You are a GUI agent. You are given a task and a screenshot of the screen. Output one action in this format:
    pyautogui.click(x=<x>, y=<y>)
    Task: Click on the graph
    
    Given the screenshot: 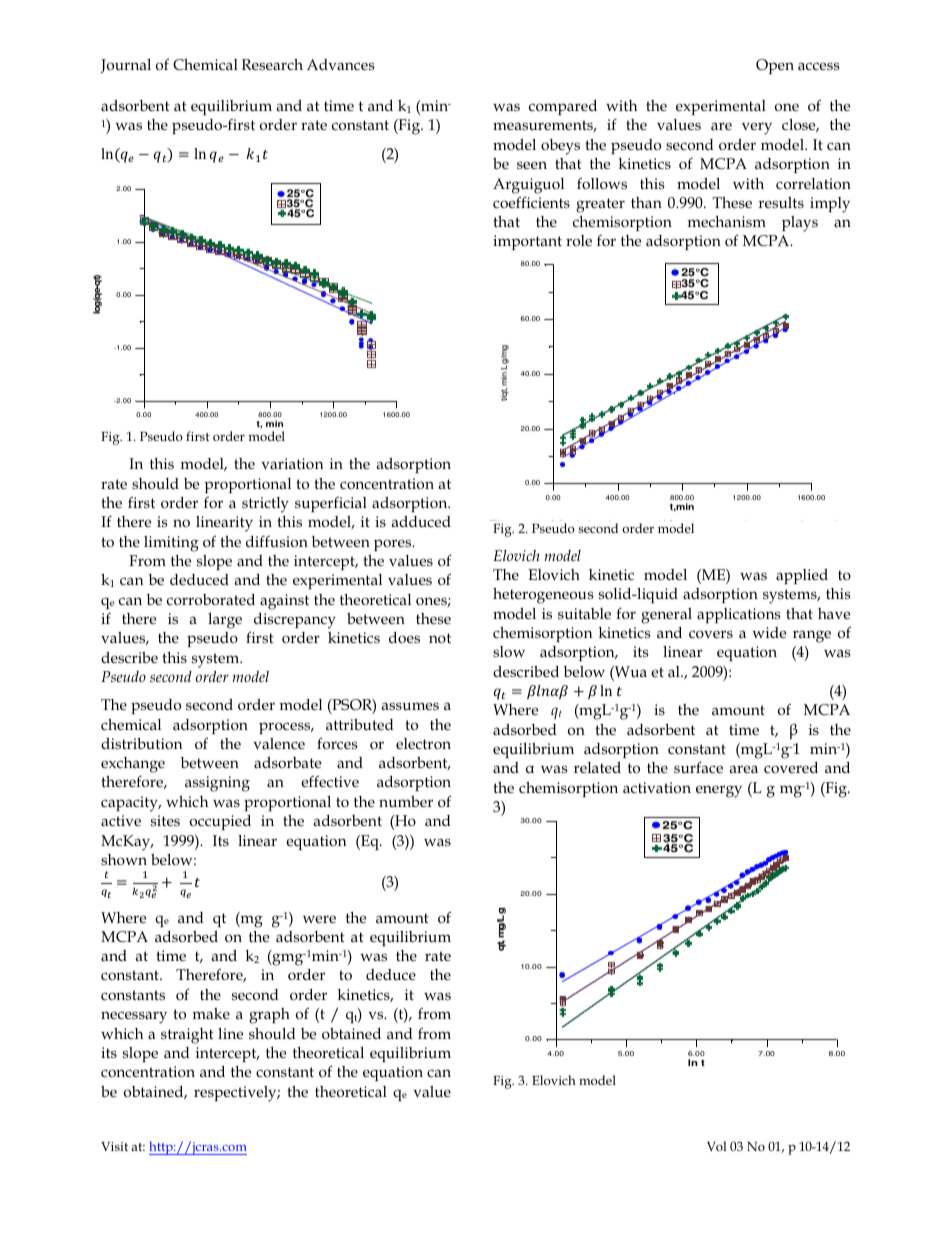 What is the action you would take?
    pyautogui.click(x=269, y=1016)
